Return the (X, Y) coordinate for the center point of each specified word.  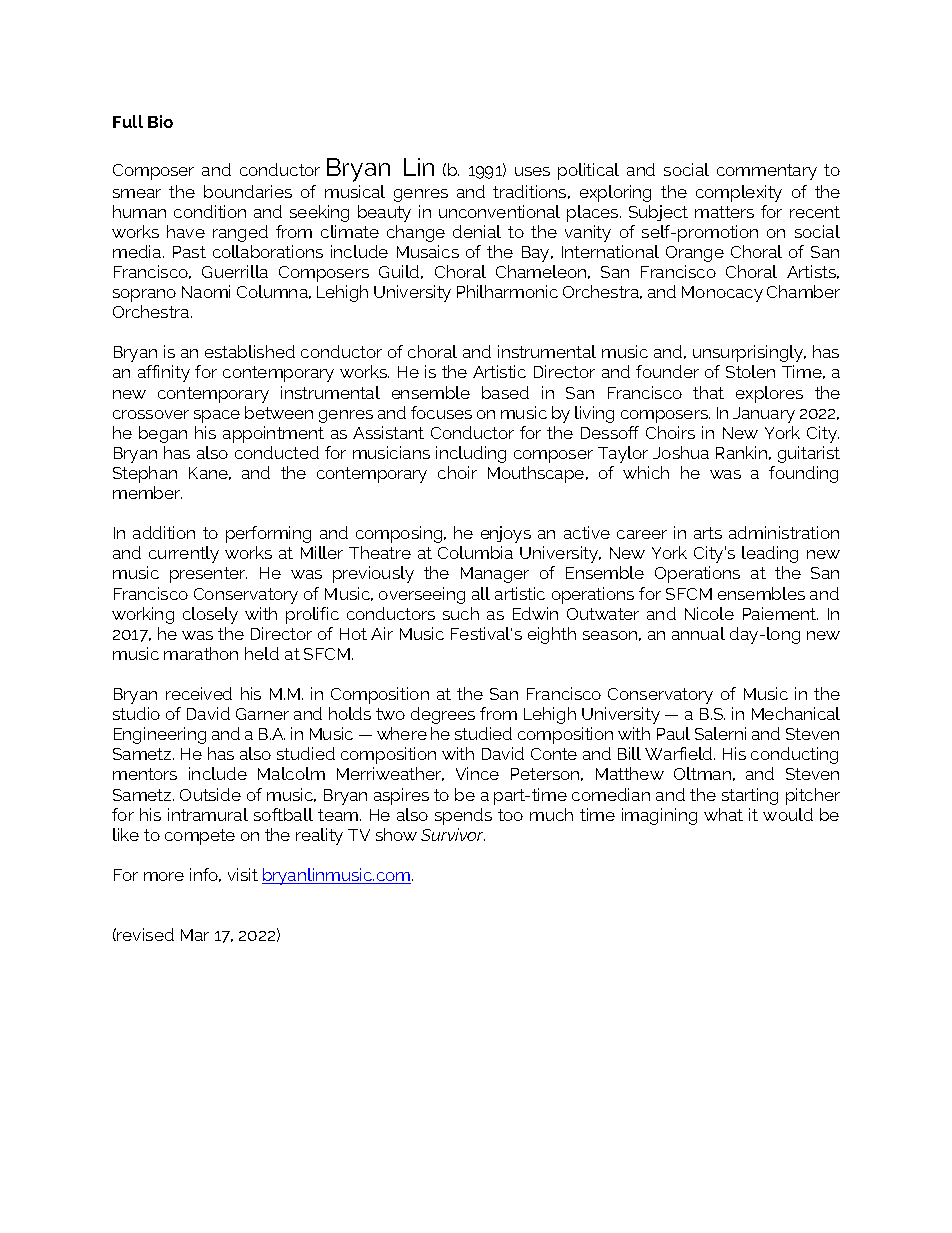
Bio (160, 121)
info (205, 875)
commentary (767, 172)
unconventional (499, 211)
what (723, 814)
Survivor (453, 834)
